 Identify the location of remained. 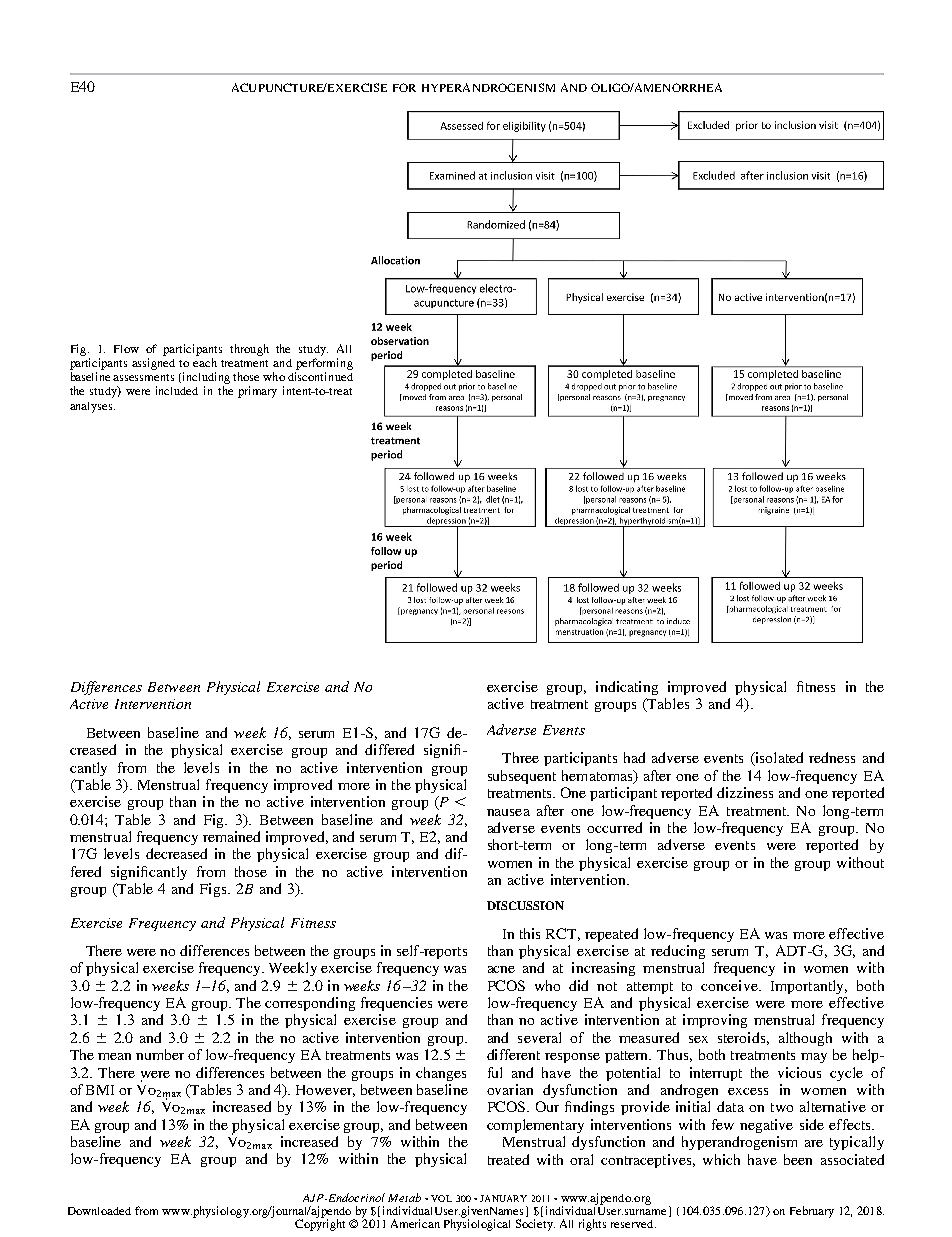
(231, 836).
